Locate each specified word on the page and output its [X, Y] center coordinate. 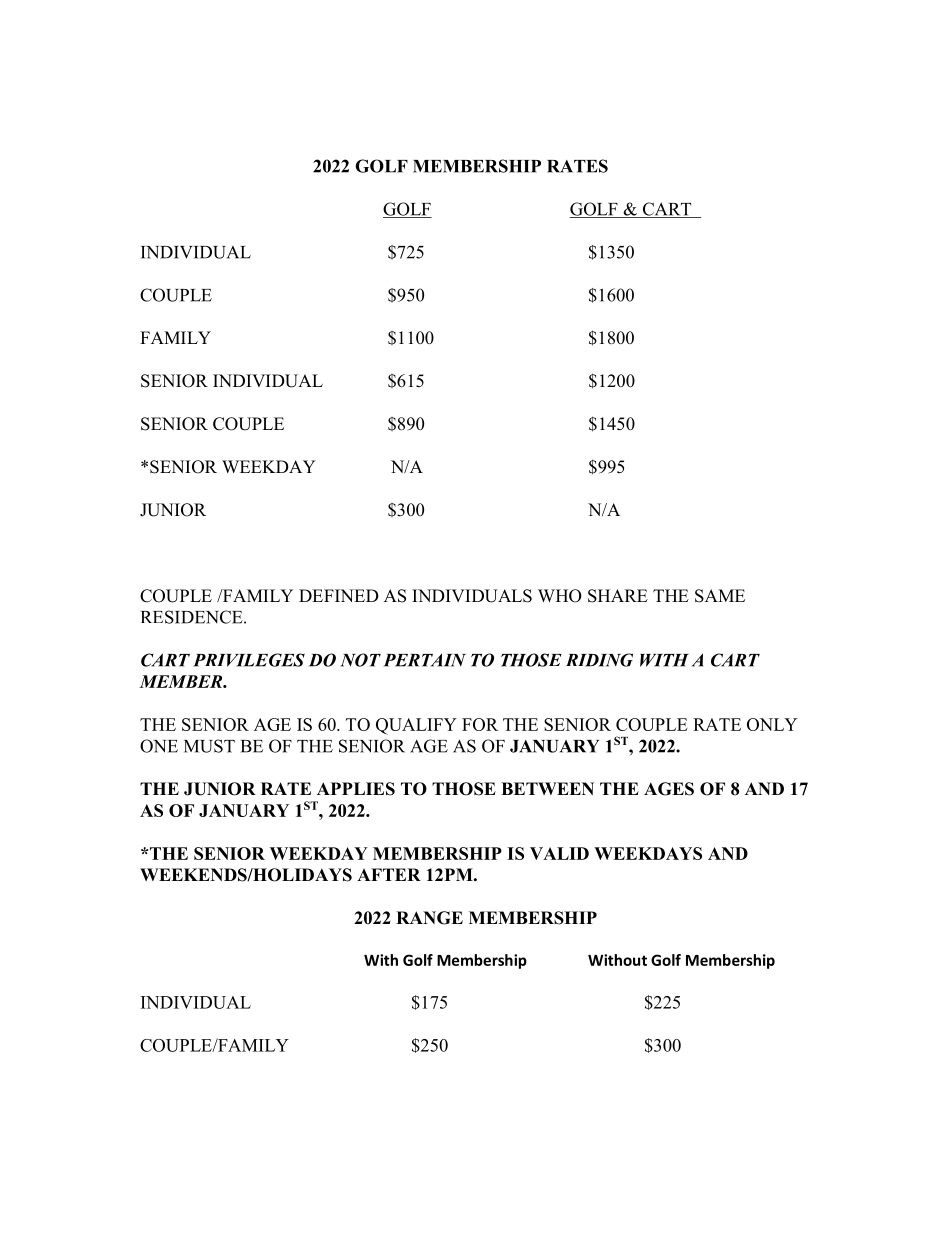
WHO [560, 596]
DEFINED [339, 595]
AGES [669, 789]
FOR [480, 724]
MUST [209, 746]
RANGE [429, 918]
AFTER [389, 874]
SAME [720, 596]
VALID [559, 853]
